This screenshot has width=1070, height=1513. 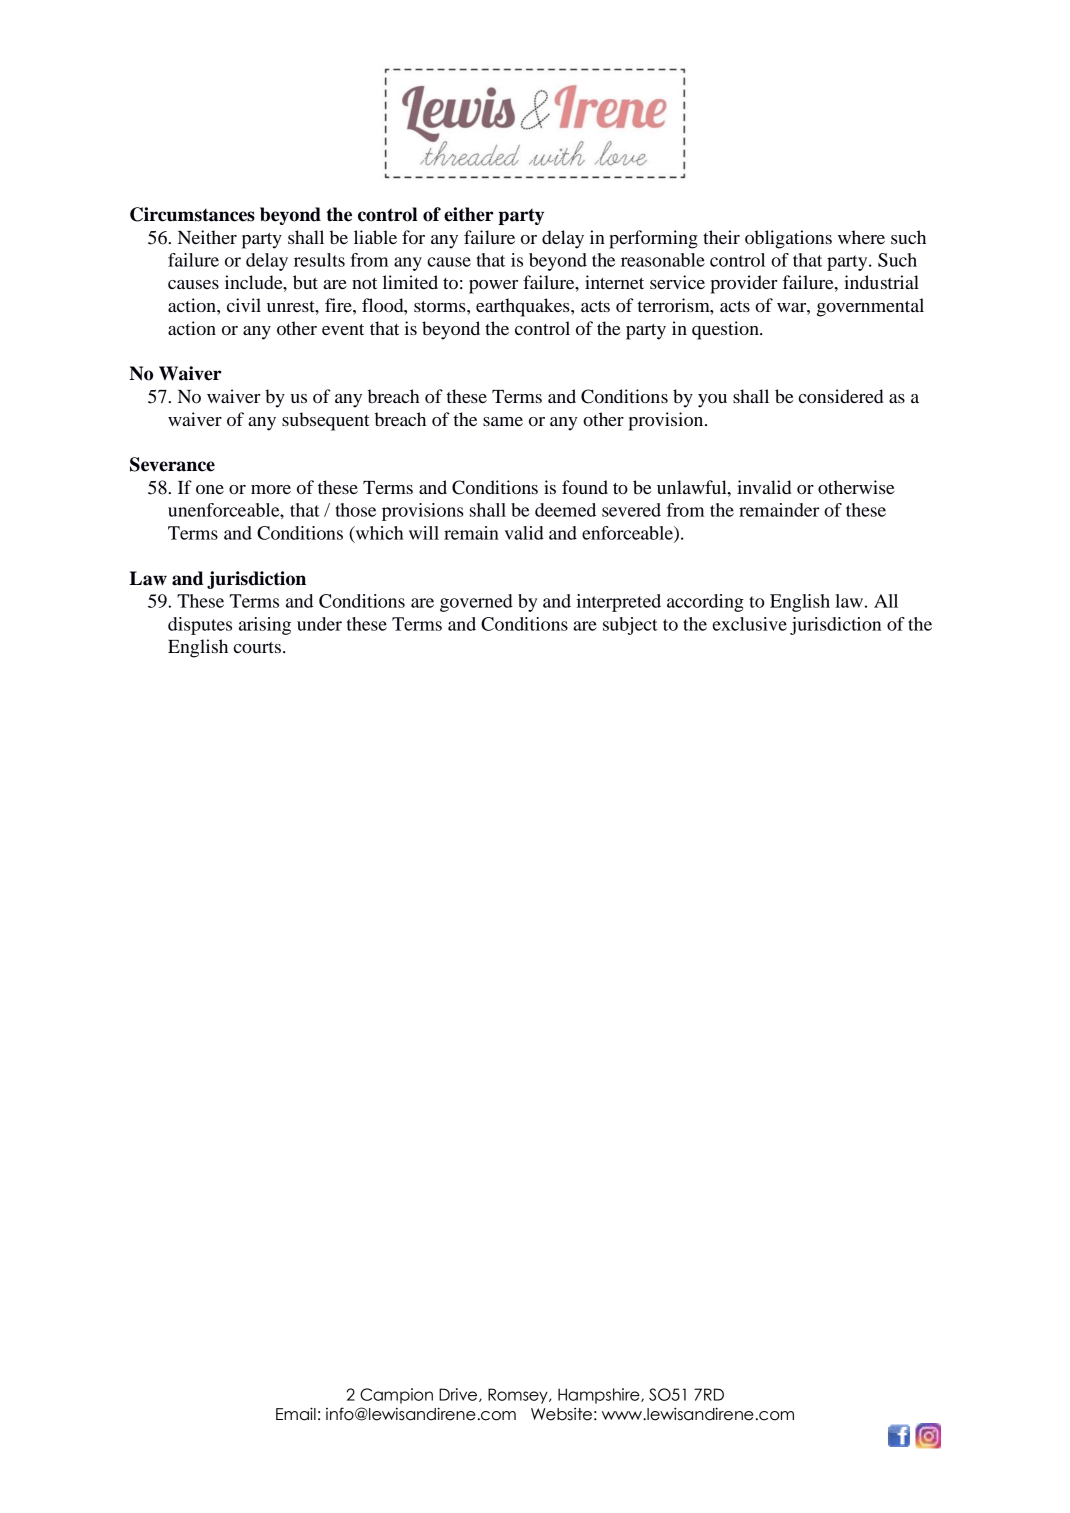 What do you see at coordinates (630, 626) in the screenshot?
I see `subject` at bounding box center [630, 626].
